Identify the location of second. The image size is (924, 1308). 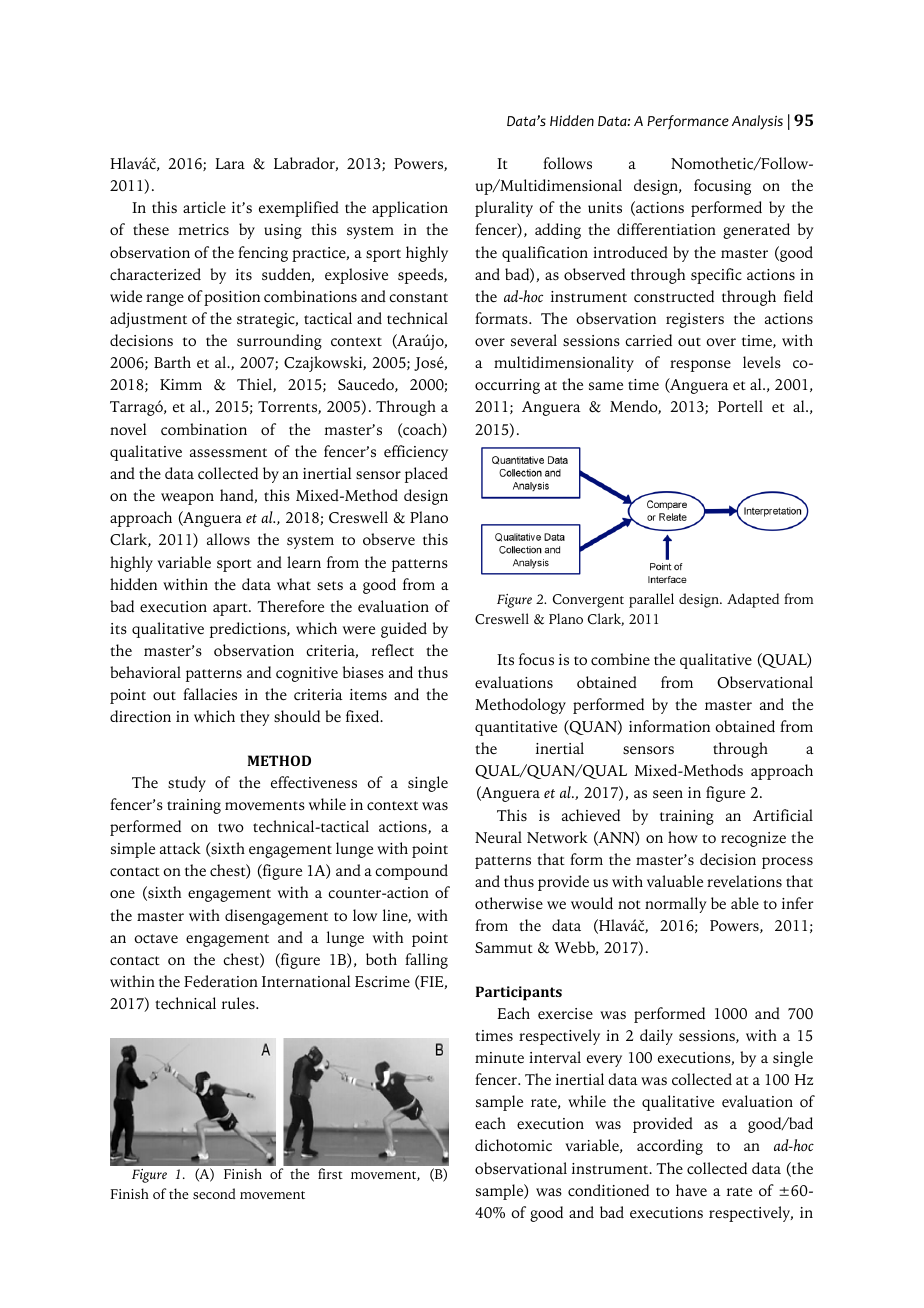
(214, 1193).
